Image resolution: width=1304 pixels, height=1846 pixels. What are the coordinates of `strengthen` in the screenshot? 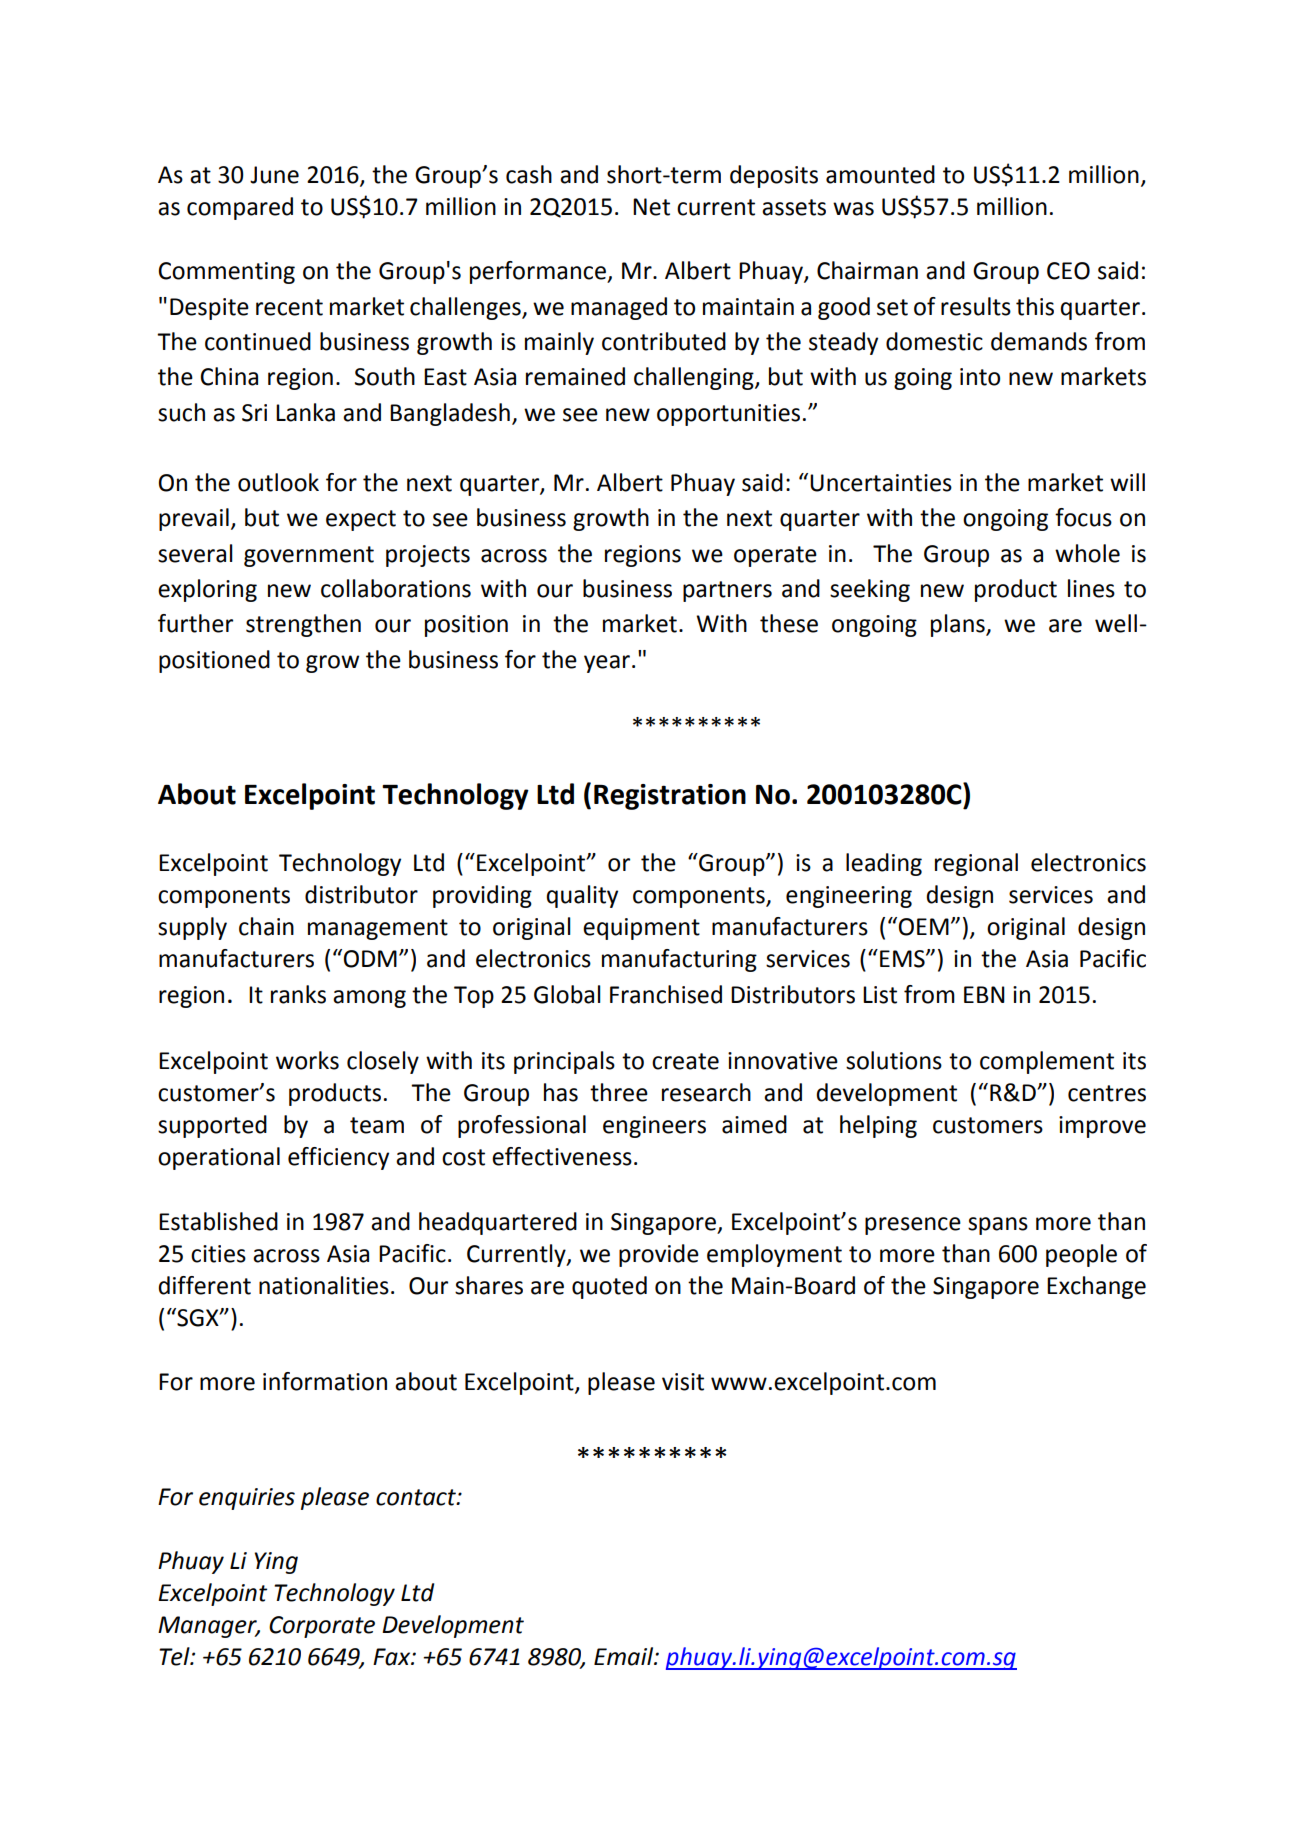 It's located at (303, 625).
